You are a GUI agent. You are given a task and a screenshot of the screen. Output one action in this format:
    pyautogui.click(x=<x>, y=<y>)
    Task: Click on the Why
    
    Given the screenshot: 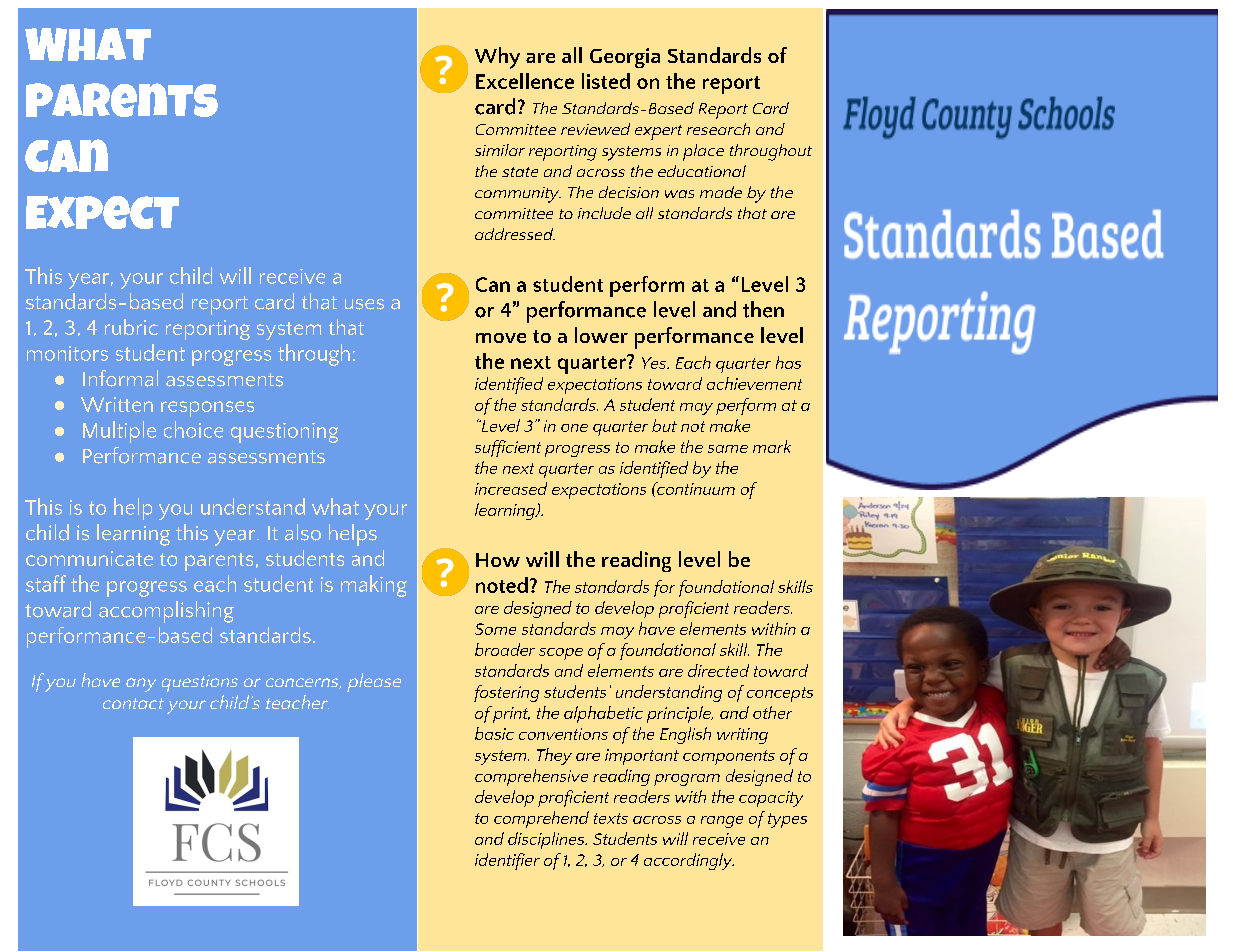 What is the action you would take?
    pyautogui.click(x=497, y=58)
